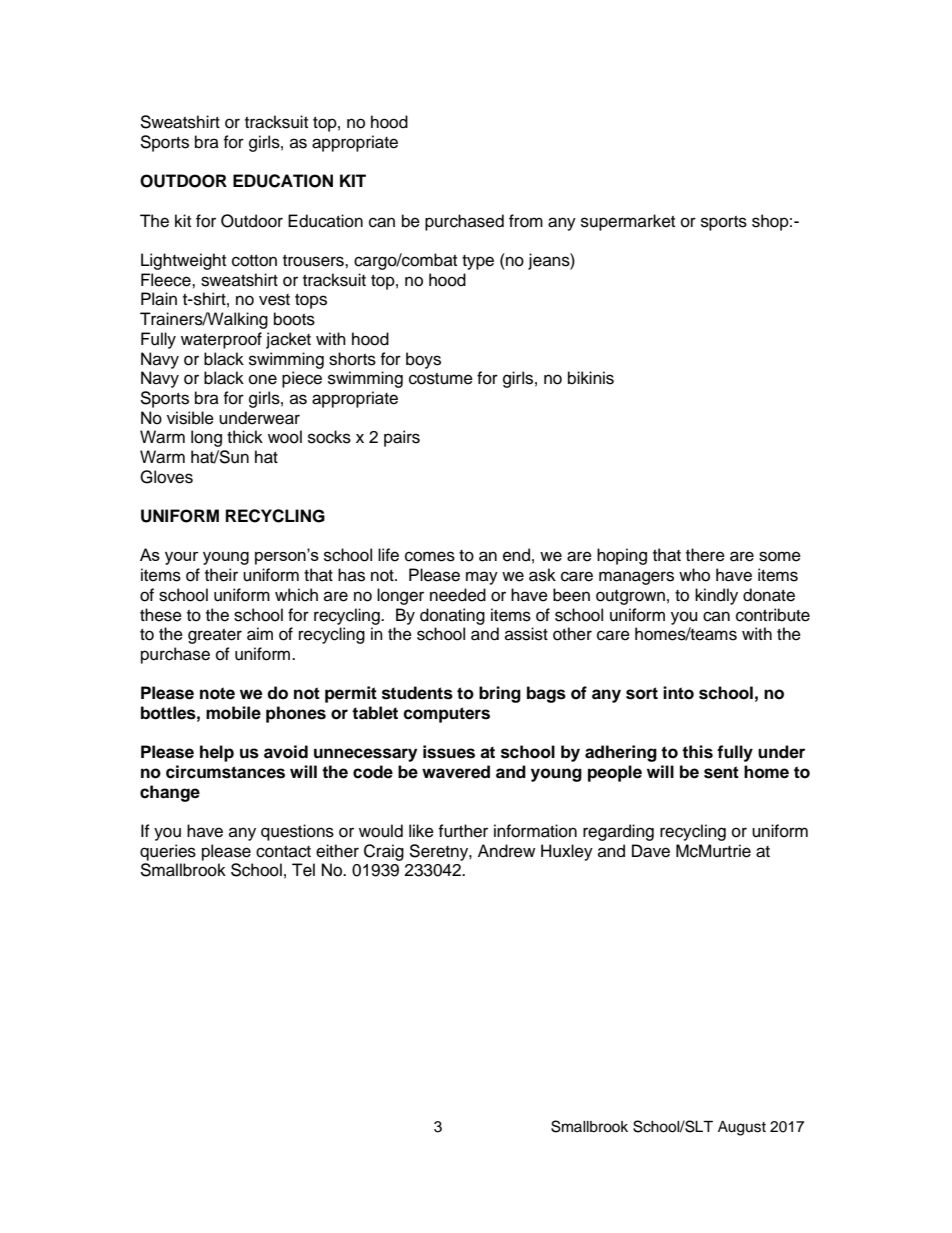 The width and height of the image is (952, 1233). I want to click on type, so click(478, 262).
